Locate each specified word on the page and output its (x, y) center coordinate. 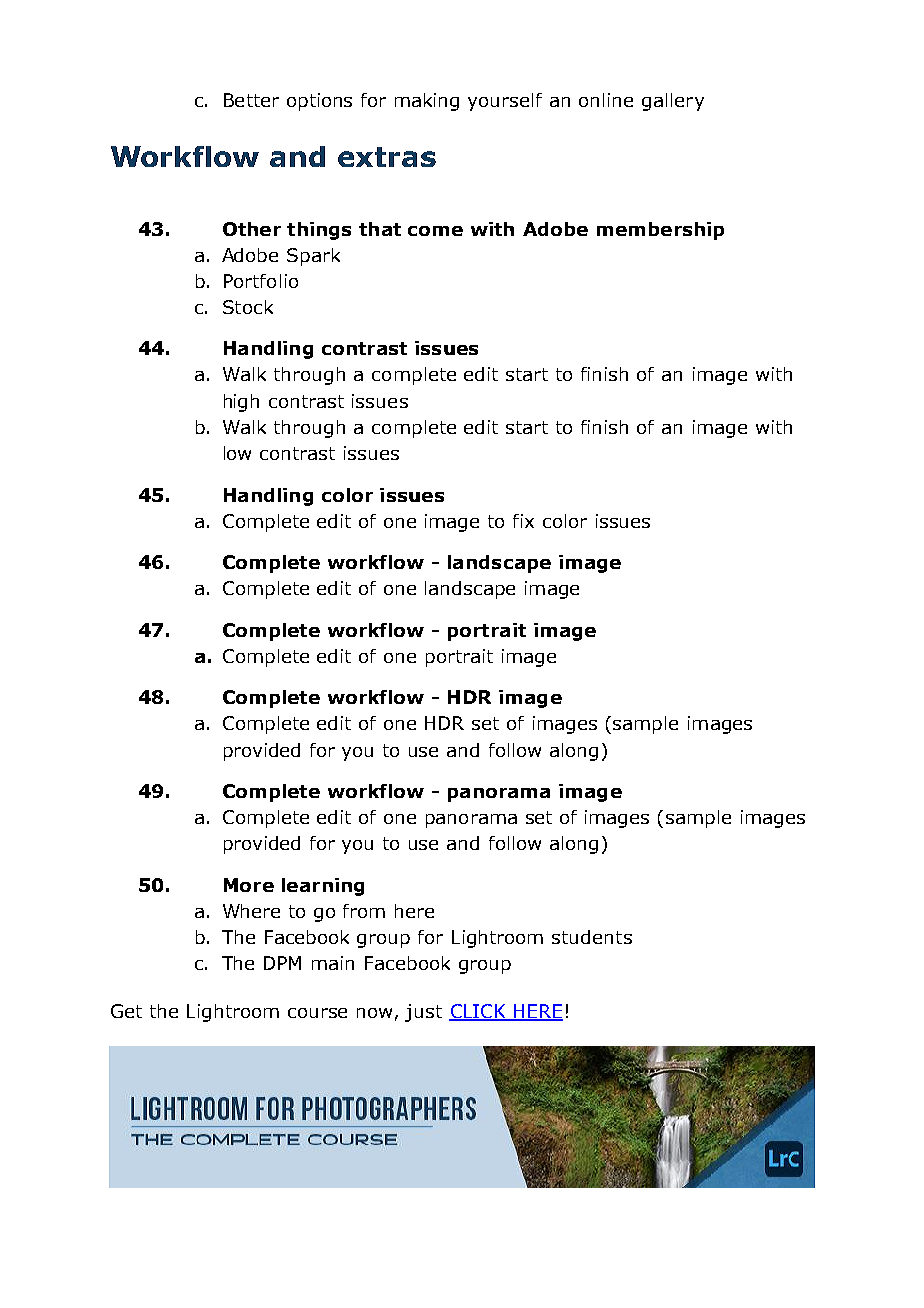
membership (660, 231)
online (606, 100)
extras (387, 157)
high (241, 403)
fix (523, 521)
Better (251, 100)
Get (126, 1011)
